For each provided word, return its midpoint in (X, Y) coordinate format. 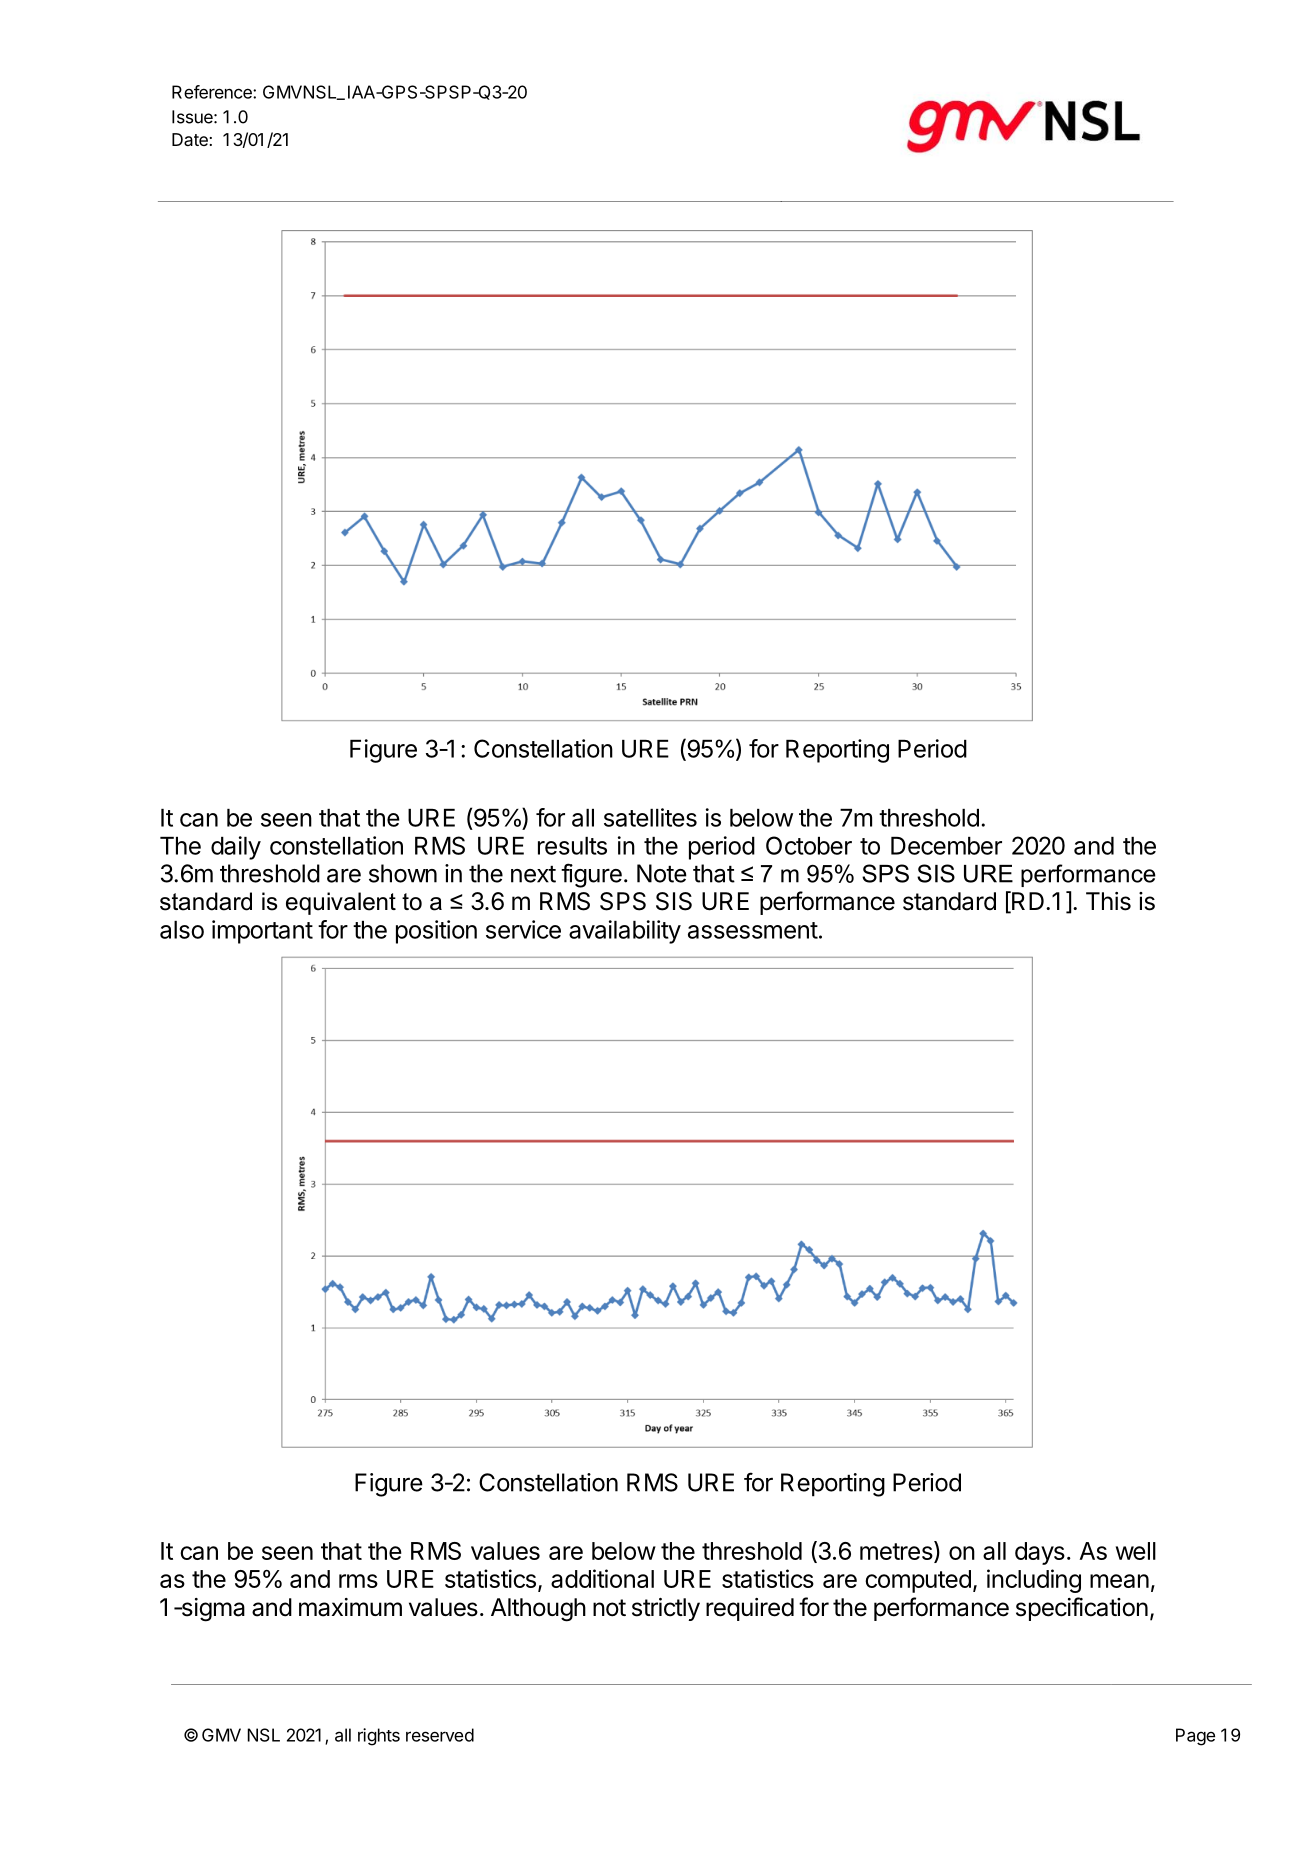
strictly (666, 1609)
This (1108, 901)
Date (190, 139)
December (946, 846)
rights (379, 1737)
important (262, 932)
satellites (650, 817)
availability (625, 932)
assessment (753, 930)
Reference (213, 92)
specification (1082, 1609)
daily (236, 848)
